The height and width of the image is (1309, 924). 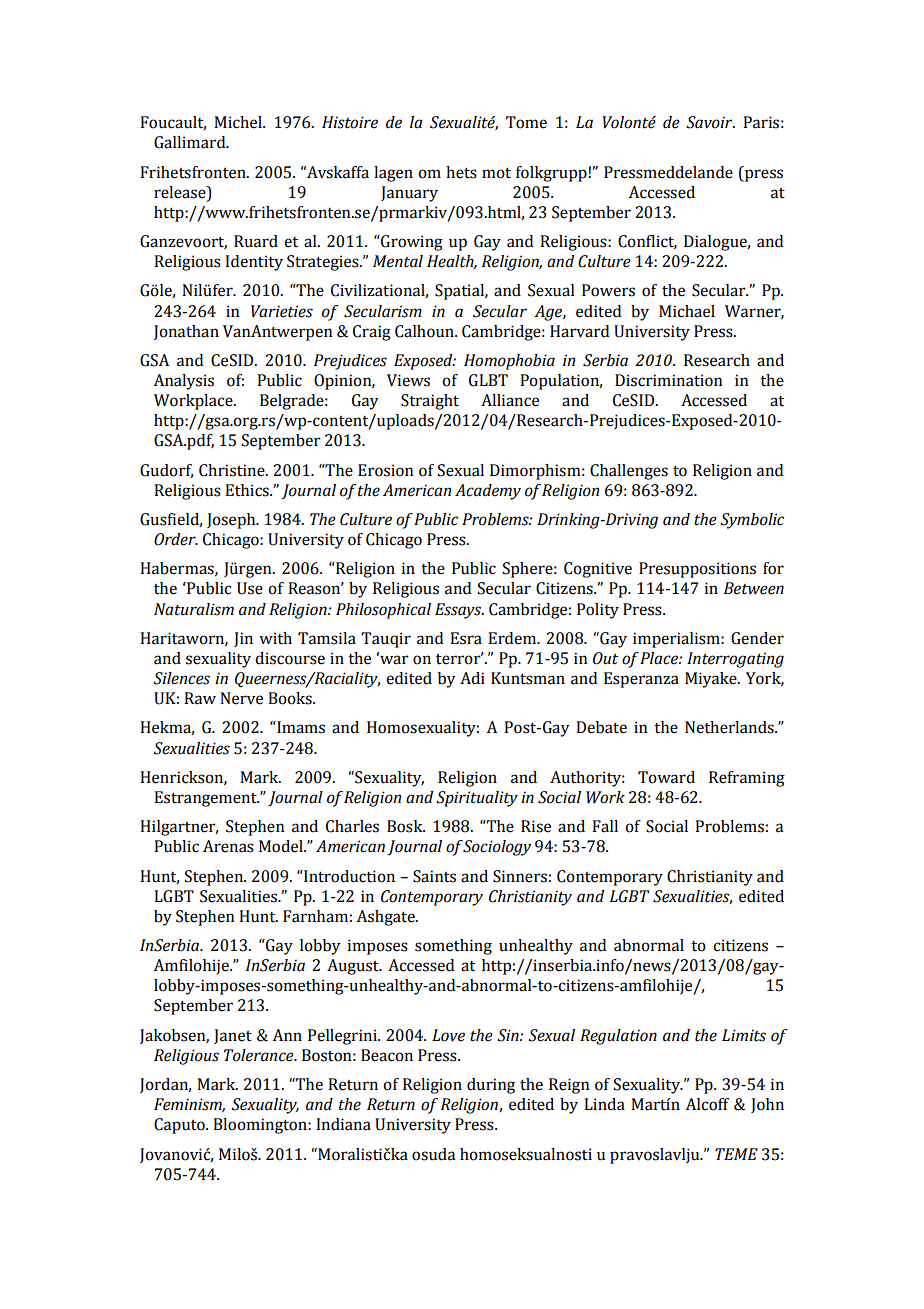 What do you see at coordinates (710, 122) in the image?
I see `Savoir` at bounding box center [710, 122].
